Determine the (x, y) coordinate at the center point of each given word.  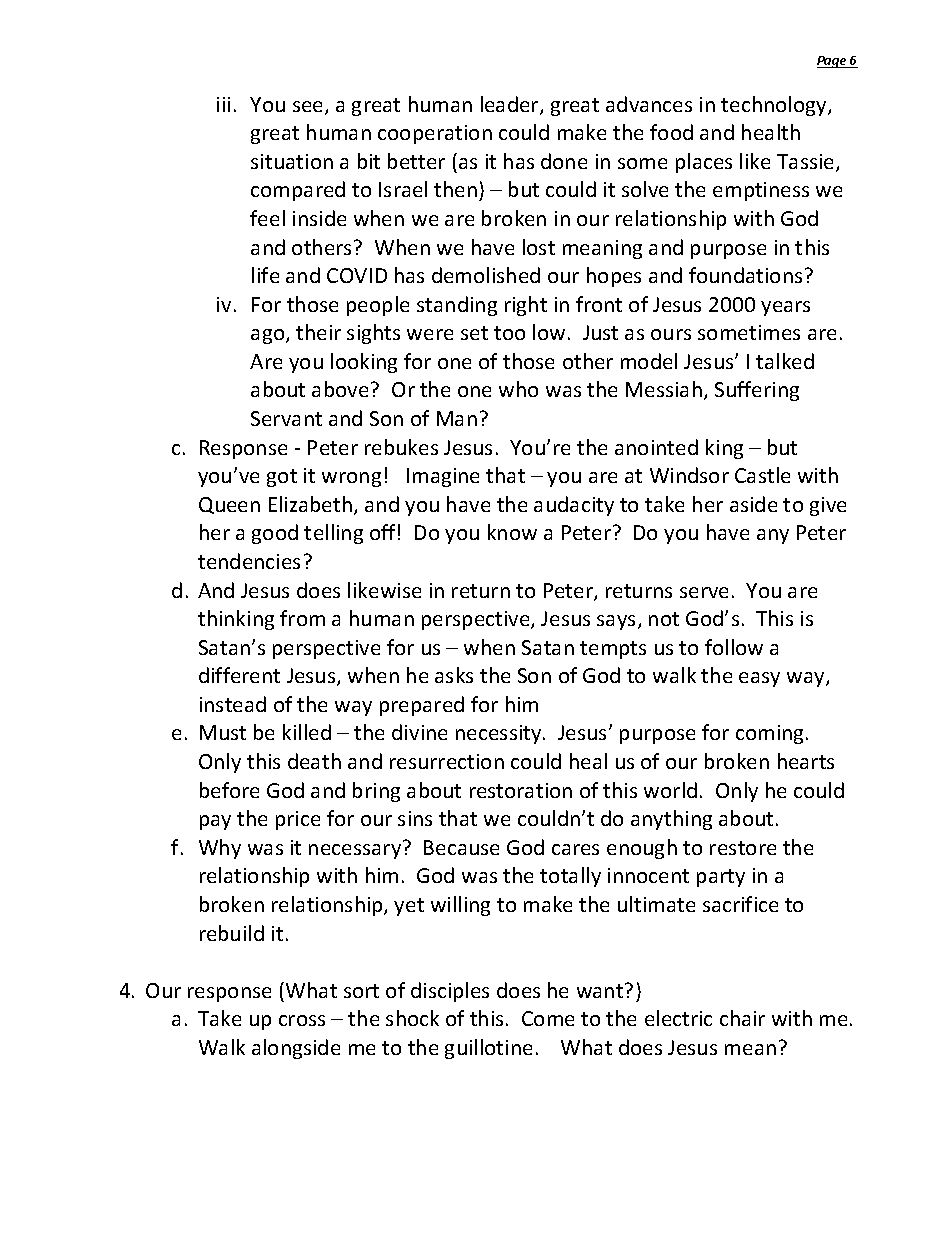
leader (511, 105)
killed (307, 732)
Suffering (757, 391)
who (518, 389)
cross (302, 1020)
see (309, 108)
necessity (500, 734)
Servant (286, 418)
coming (769, 734)
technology (775, 106)
